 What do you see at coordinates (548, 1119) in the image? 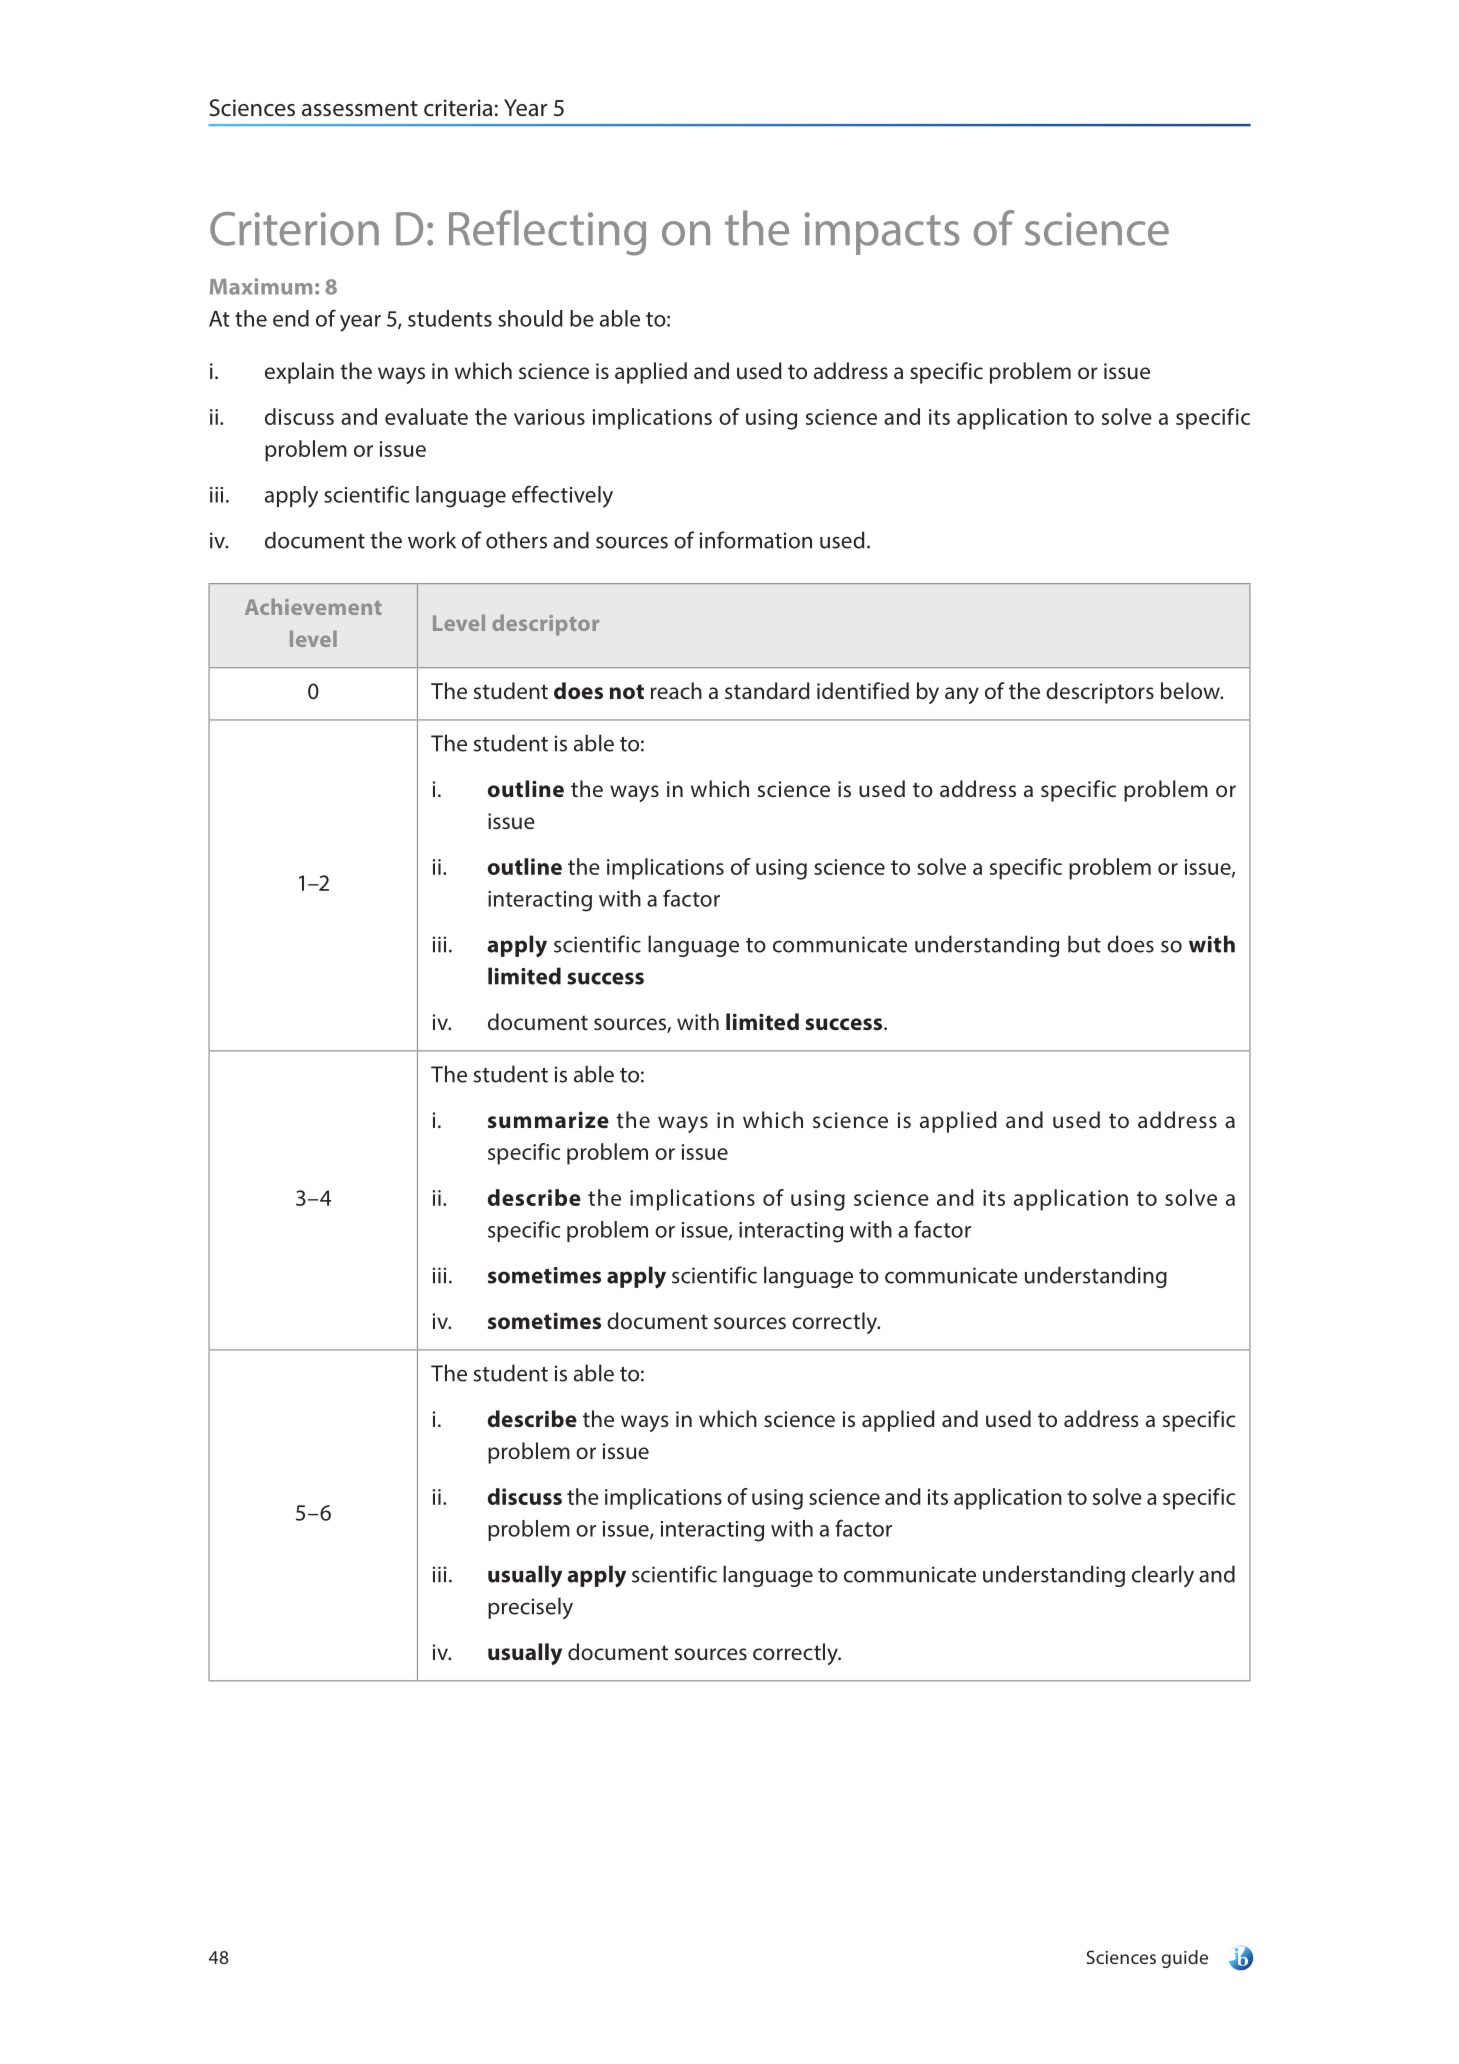
I see `summarize` at bounding box center [548, 1119].
